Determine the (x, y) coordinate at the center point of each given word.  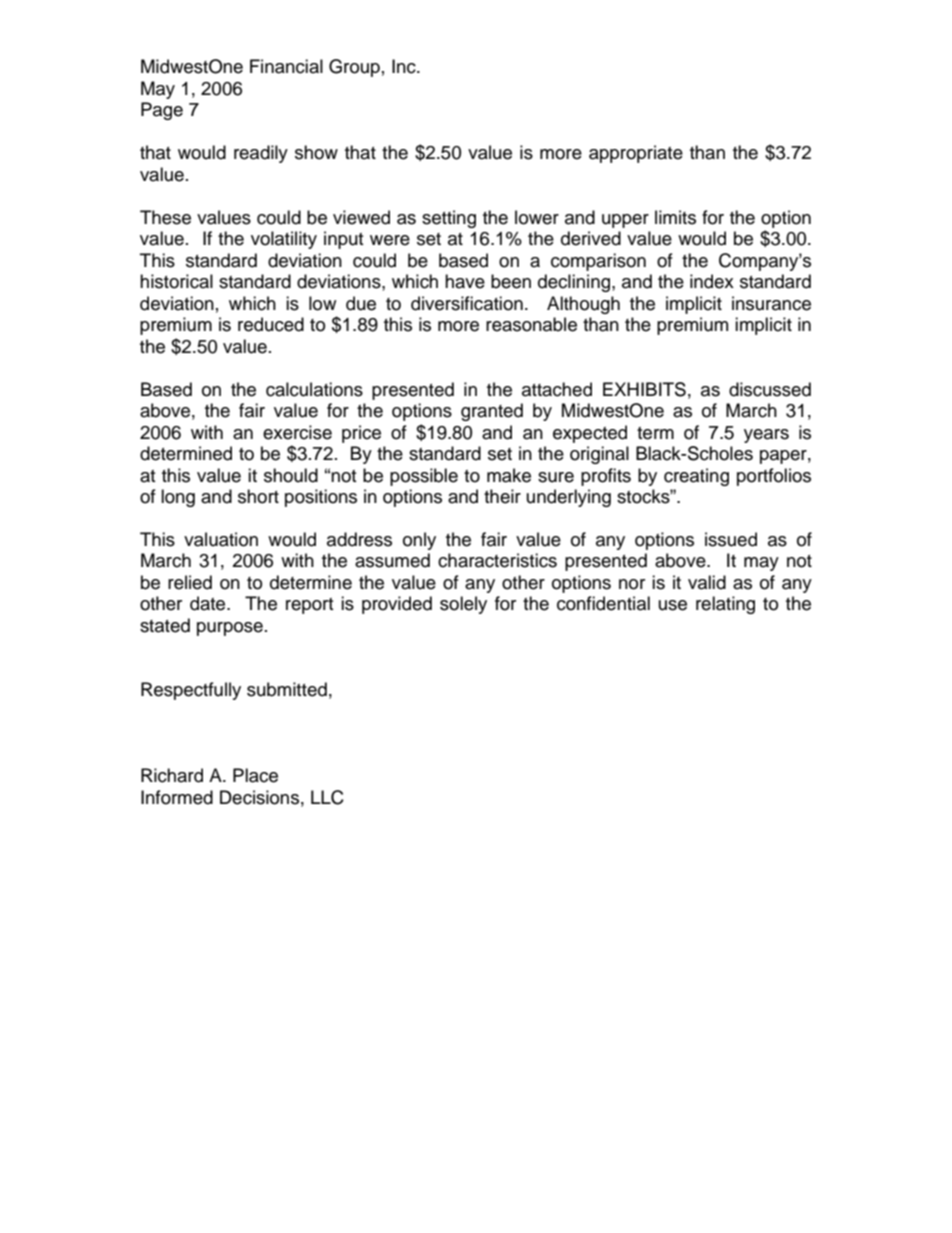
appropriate (636, 154)
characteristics (497, 560)
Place (255, 775)
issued (731, 539)
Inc (405, 66)
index (712, 281)
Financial (286, 66)
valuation (221, 539)
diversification (467, 303)
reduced (271, 324)
